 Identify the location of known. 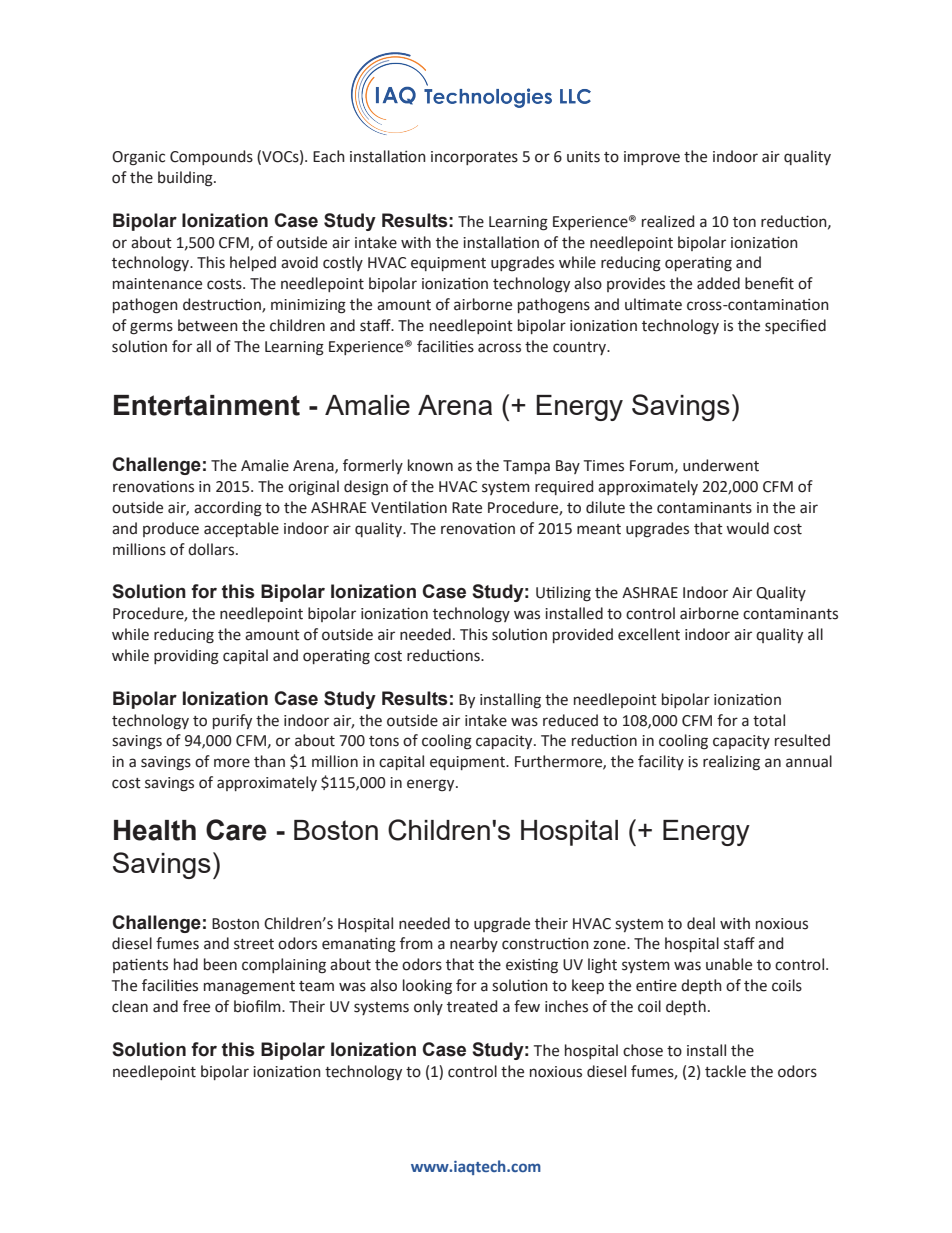
(430, 465).
